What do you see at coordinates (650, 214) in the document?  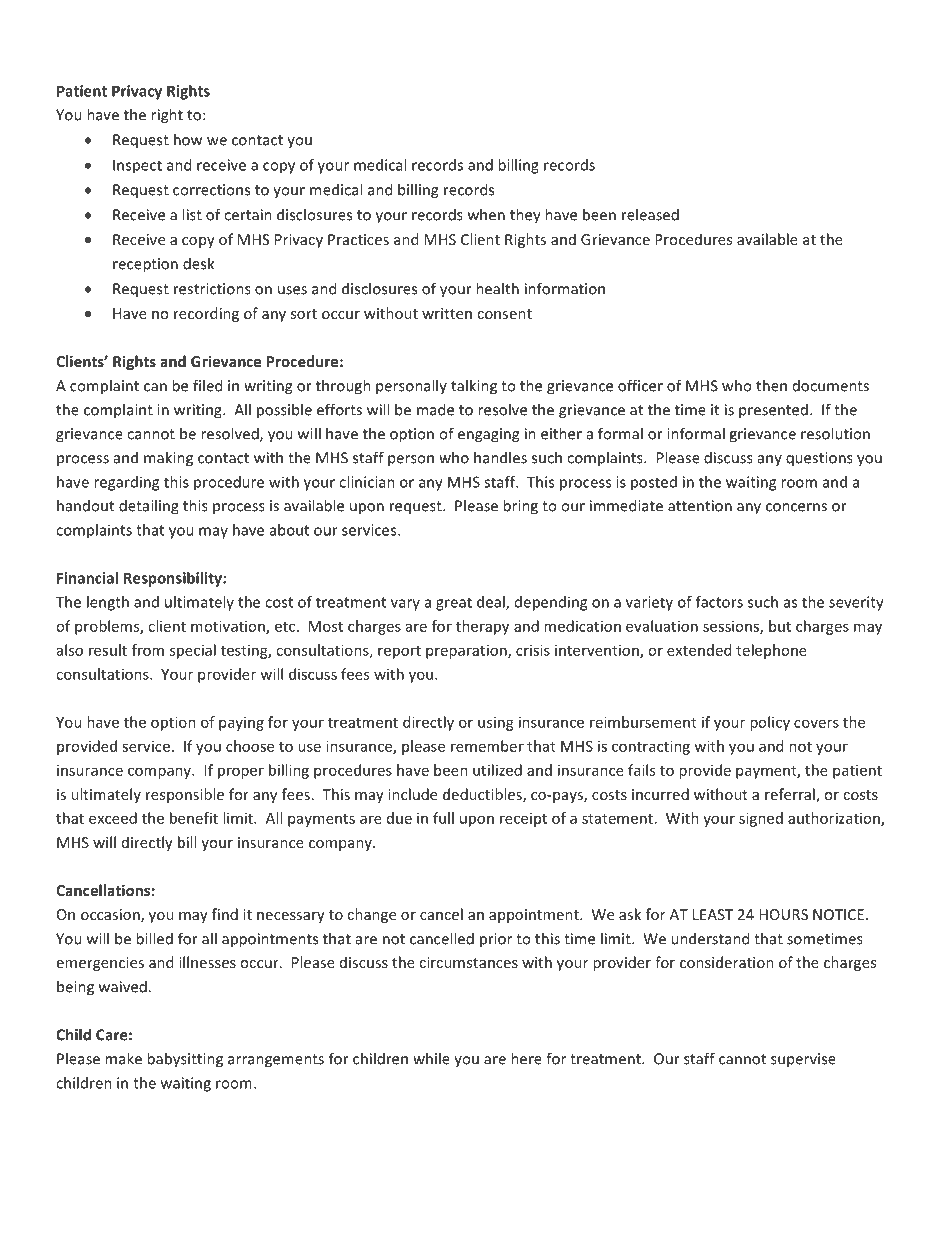 I see `released` at bounding box center [650, 214].
